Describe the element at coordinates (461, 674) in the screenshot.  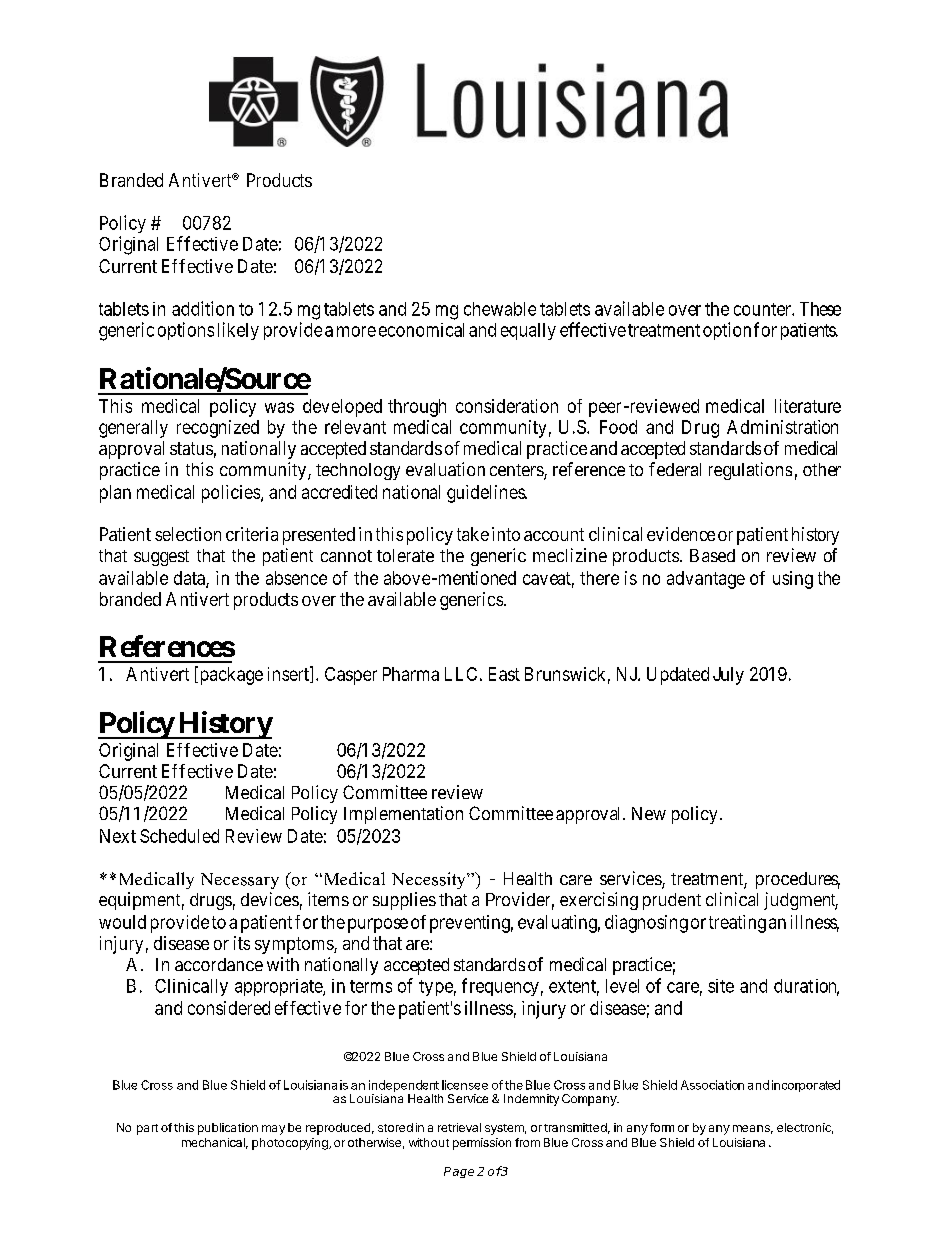
I see `LLC` at that location.
